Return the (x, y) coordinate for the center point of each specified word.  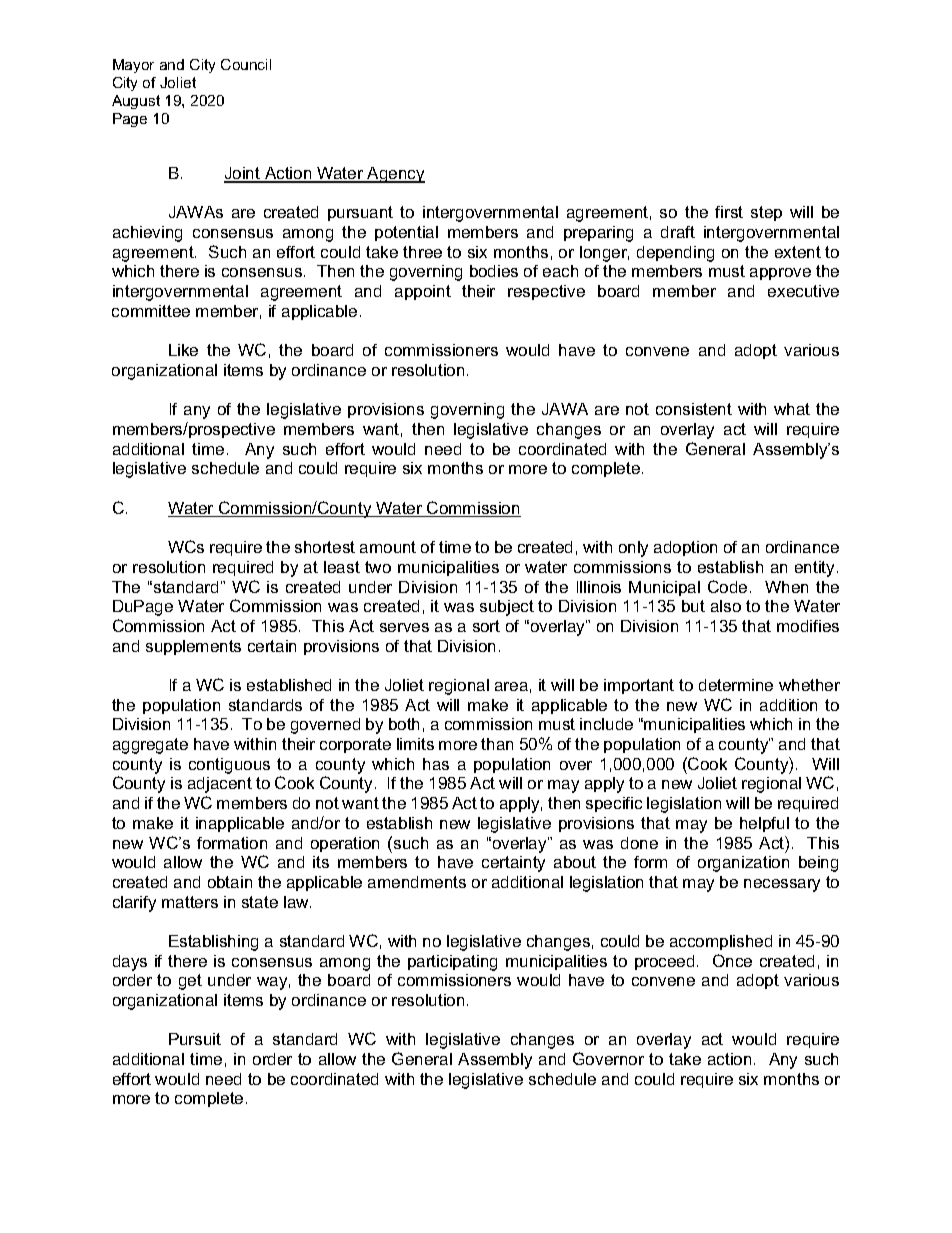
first (729, 212)
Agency (395, 175)
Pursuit (195, 1039)
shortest (325, 547)
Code (727, 586)
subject (507, 608)
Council (246, 64)
